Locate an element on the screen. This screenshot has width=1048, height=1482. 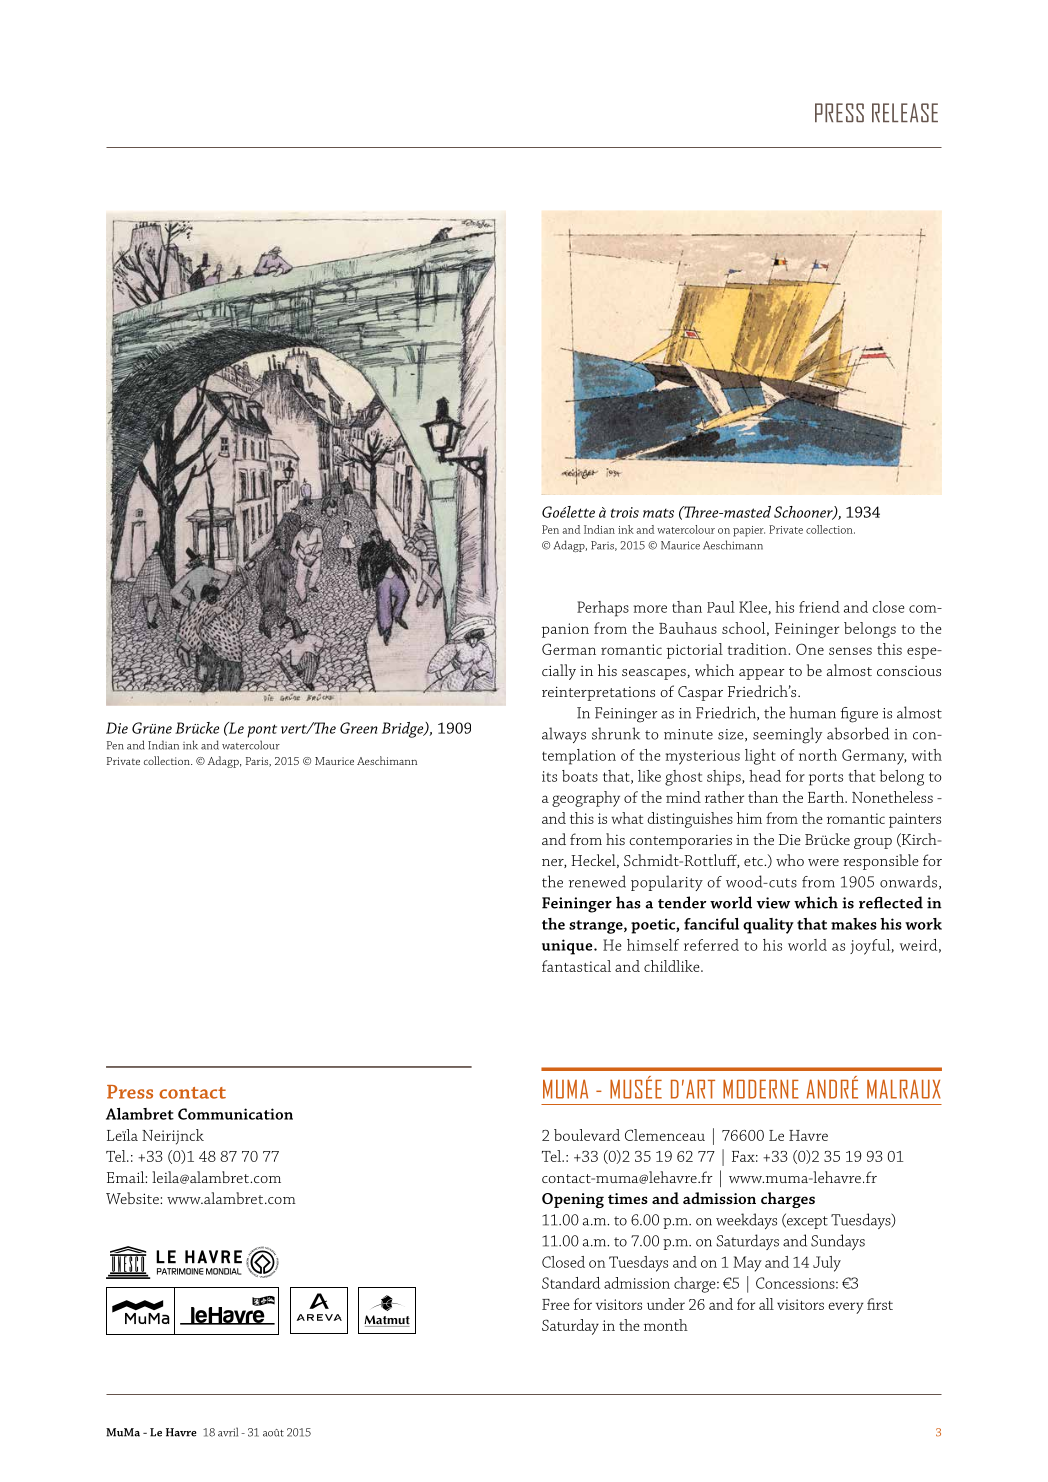
trois is located at coordinates (625, 512).
